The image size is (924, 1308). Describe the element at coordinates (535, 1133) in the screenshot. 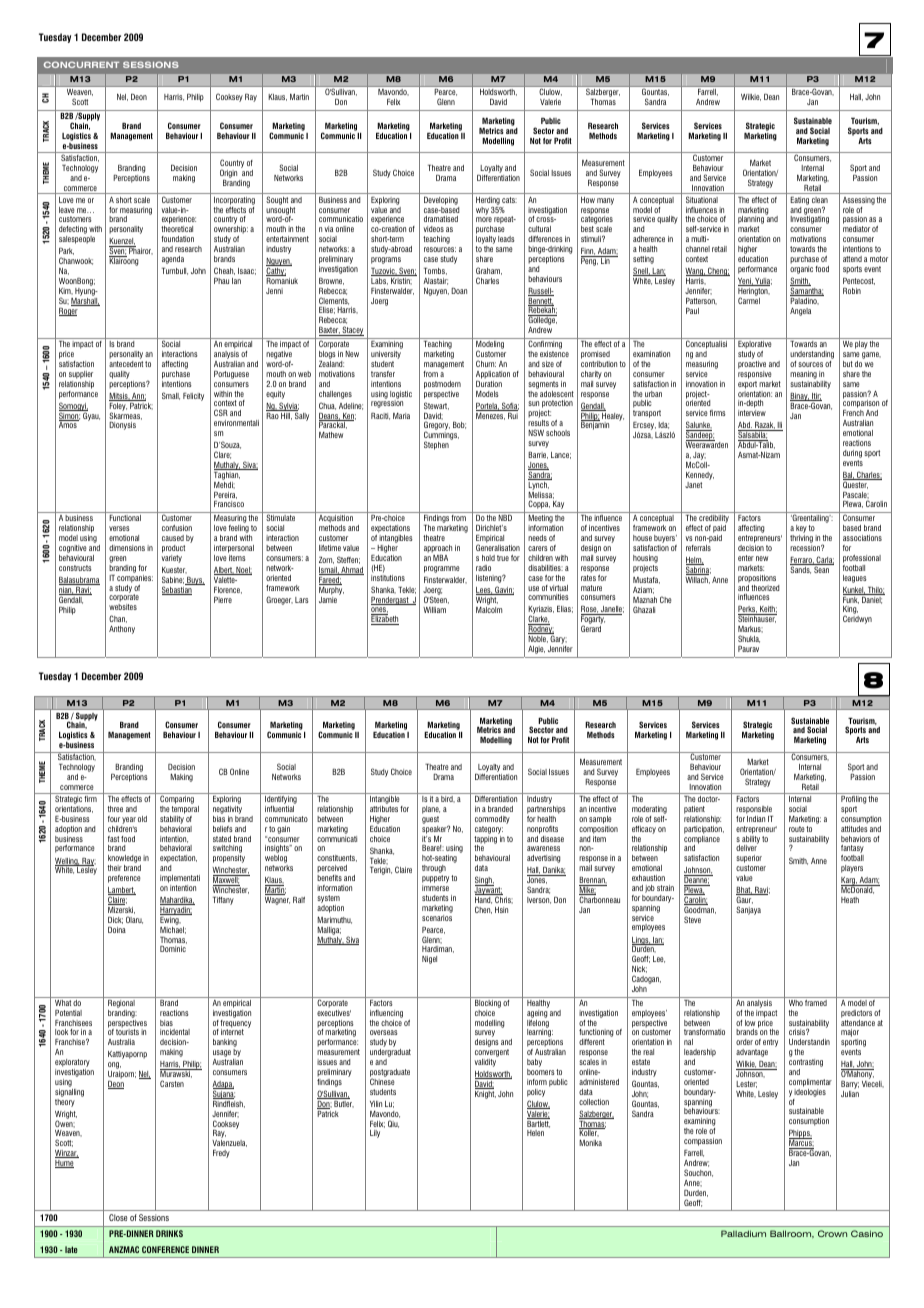

I see `Helen` at that location.
